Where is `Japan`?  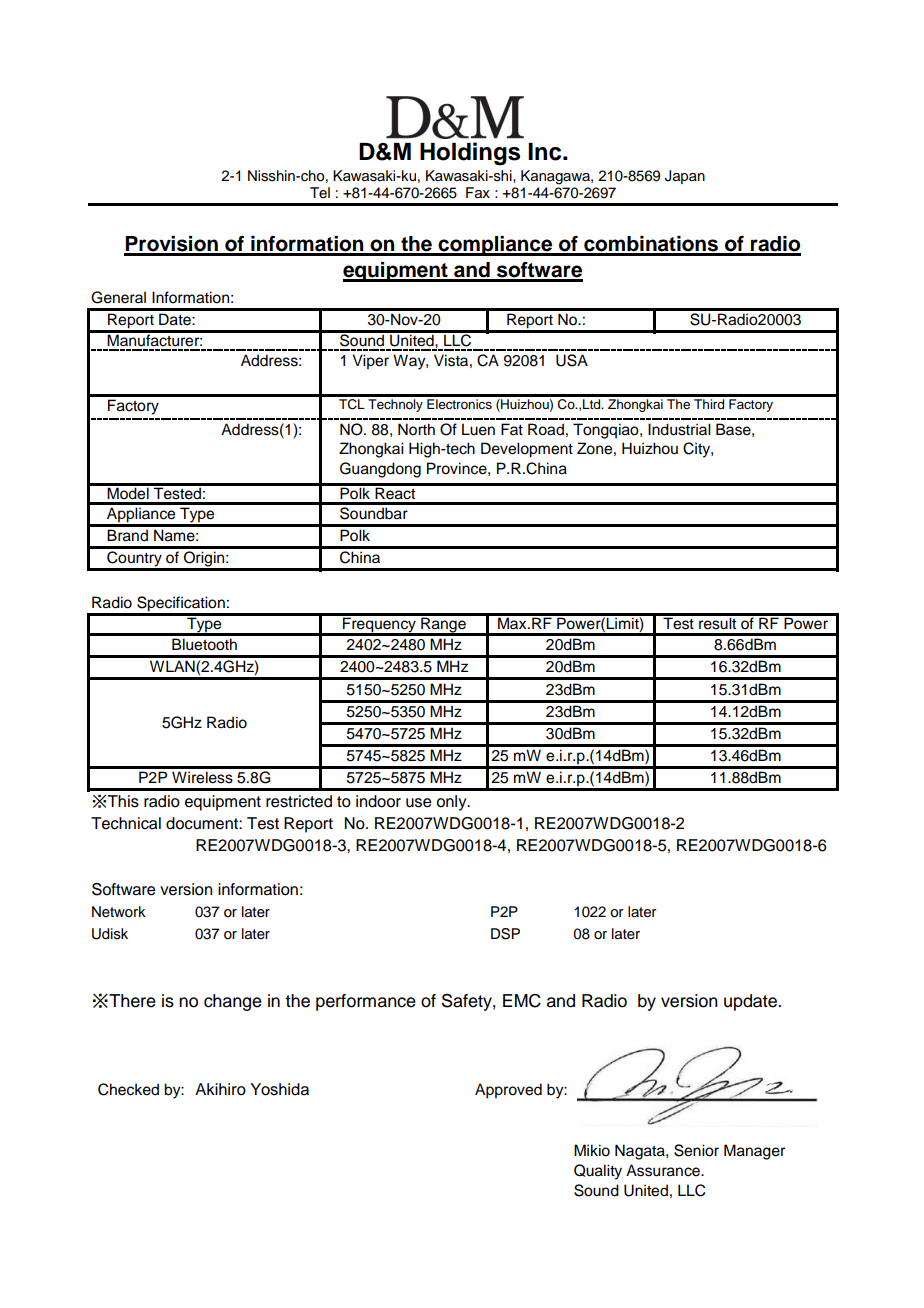 Japan is located at coordinates (685, 177).
